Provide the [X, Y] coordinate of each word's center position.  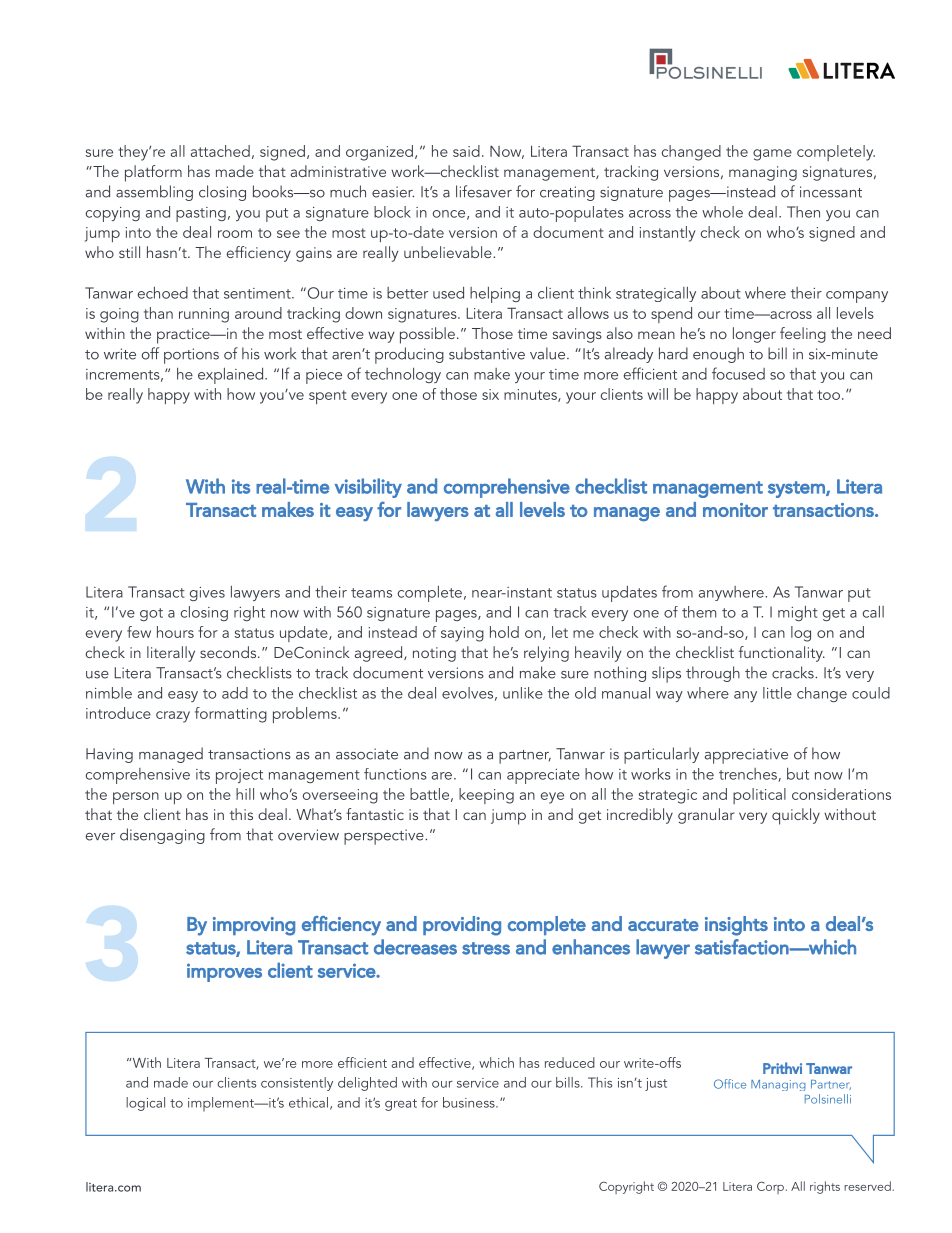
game [772, 155]
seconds [229, 652]
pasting [201, 214]
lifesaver [484, 191]
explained [232, 376]
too [828, 395]
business [470, 1102]
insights [736, 926]
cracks [794, 672]
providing [462, 926]
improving [254, 926]
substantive [487, 353]
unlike [523, 693]
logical [145, 1104]
